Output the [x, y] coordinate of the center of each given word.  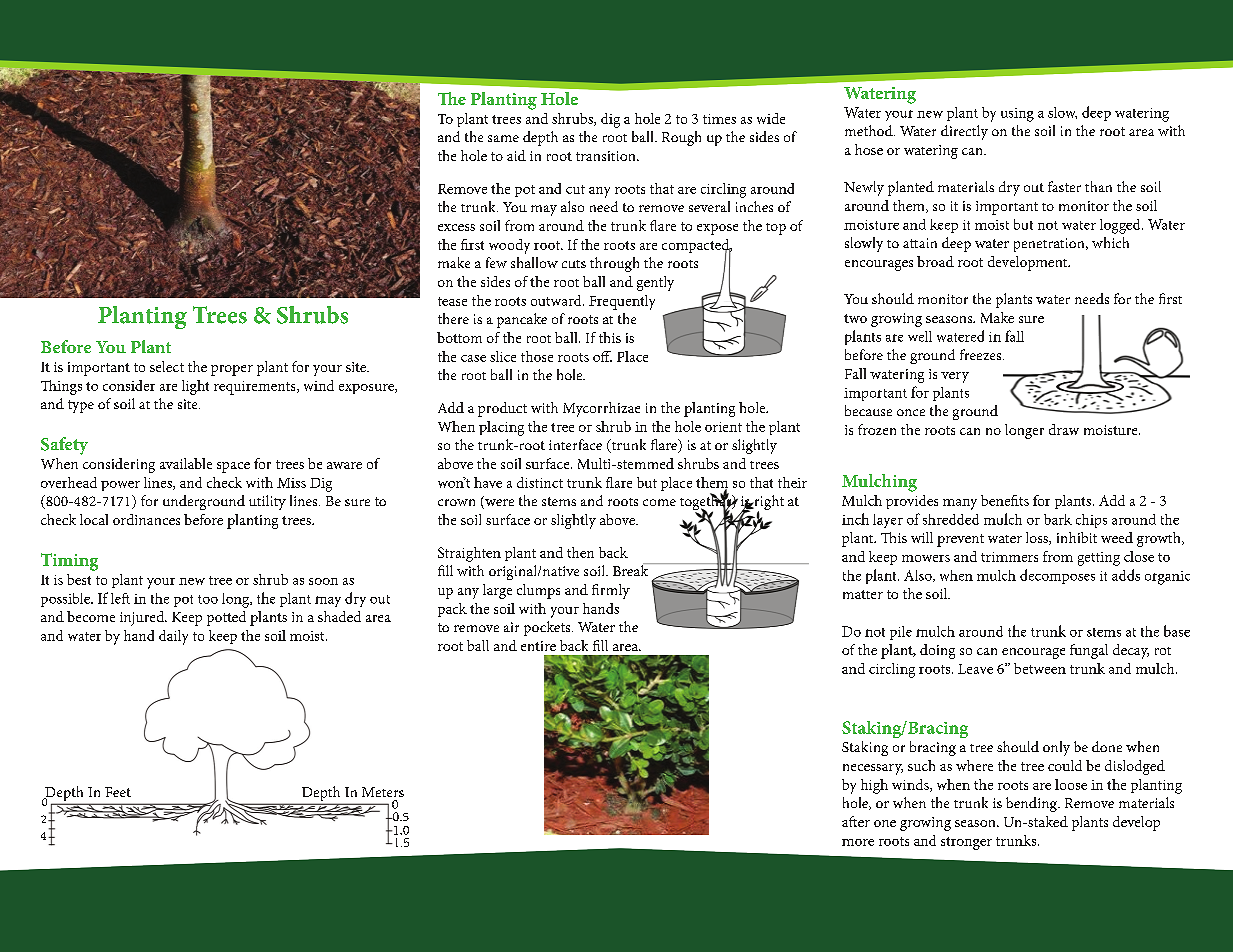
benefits [1005, 500]
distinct [540, 482]
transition [607, 156]
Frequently [622, 302]
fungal [1089, 651]
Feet [118, 792]
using [1017, 115]
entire [538, 646]
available [186, 463]
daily [173, 637]
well [920, 336]
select [167, 366]
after [856, 821]
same [503, 138]
